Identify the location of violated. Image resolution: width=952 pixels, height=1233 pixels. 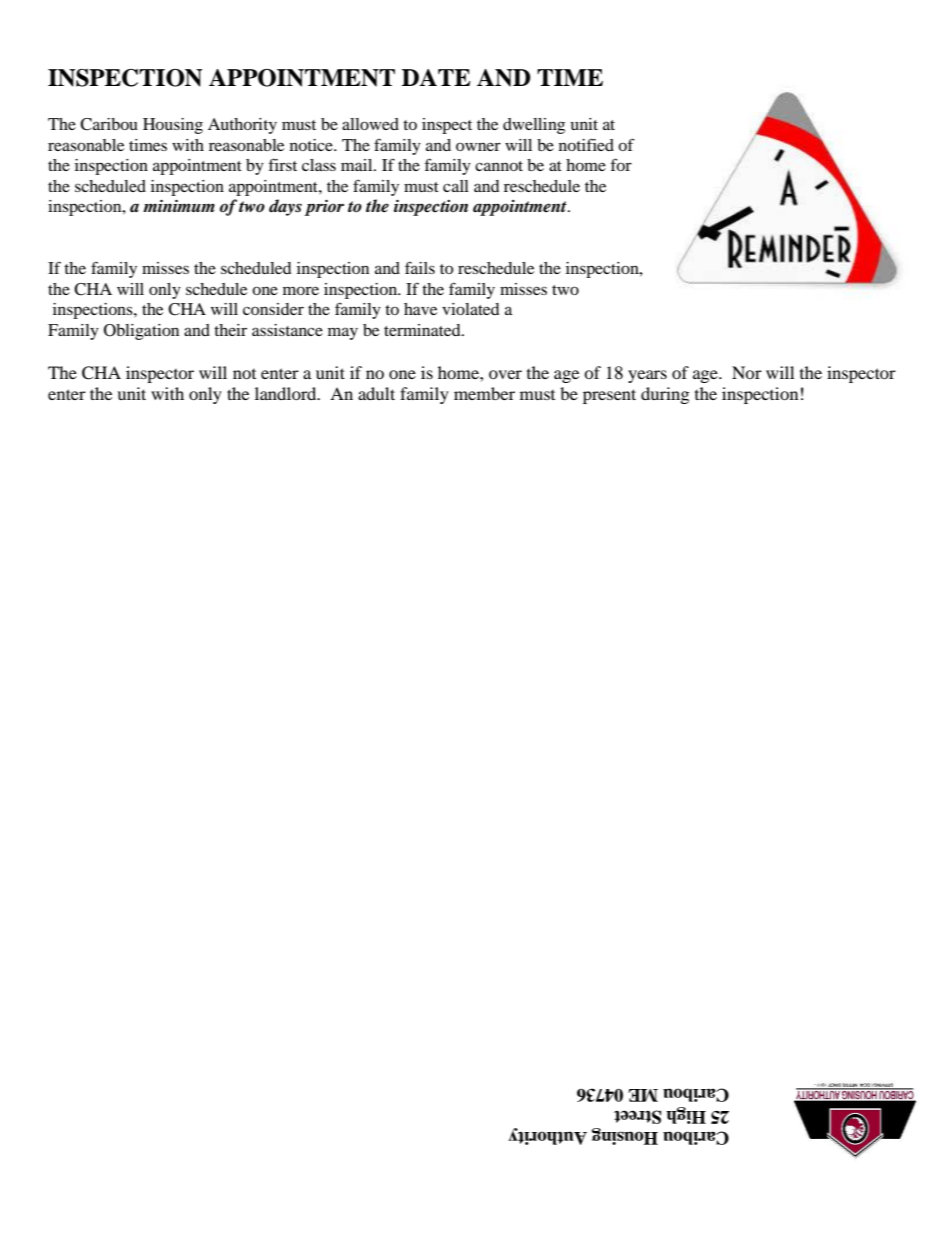
(471, 309).
